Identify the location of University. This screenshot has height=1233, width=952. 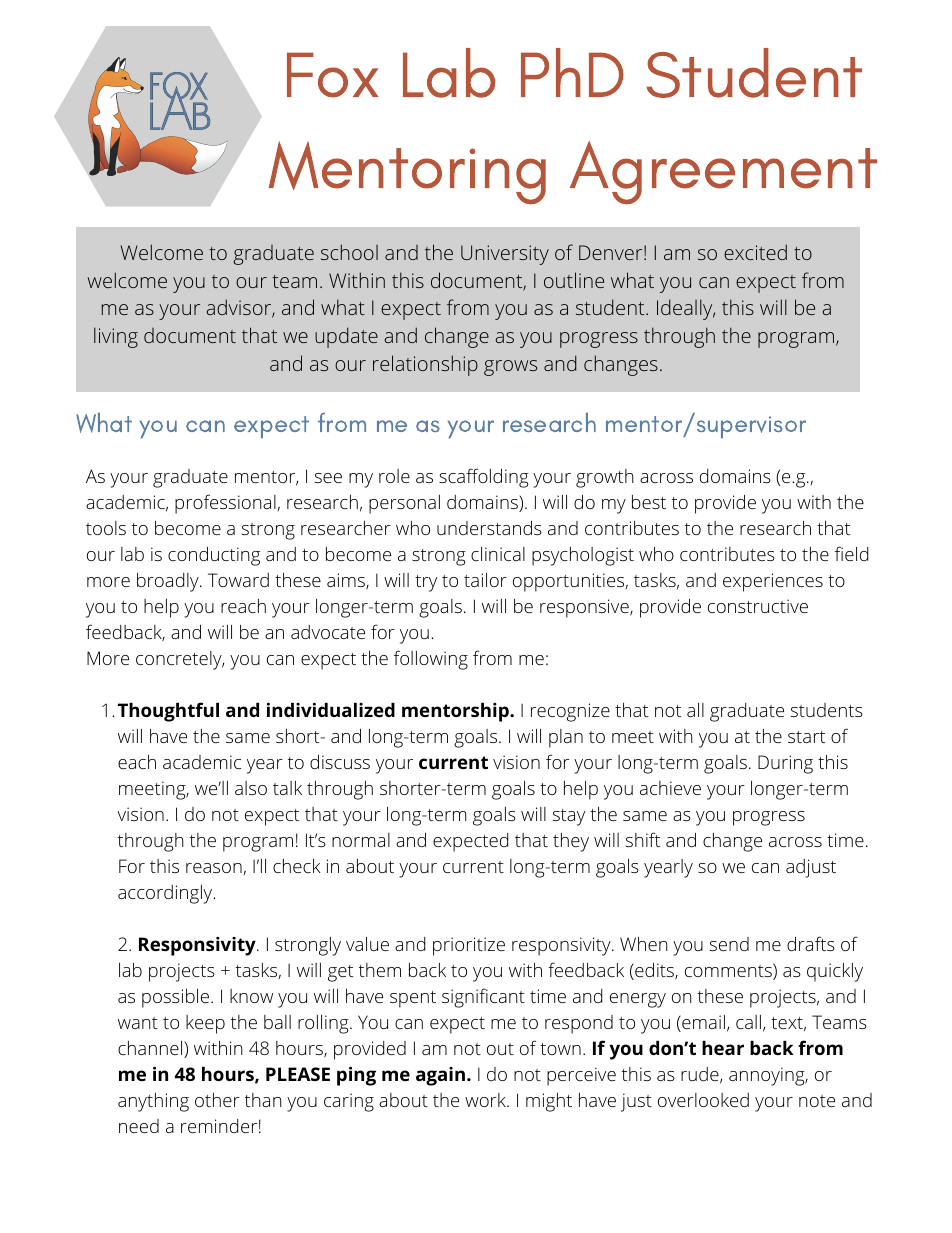
(505, 255).
